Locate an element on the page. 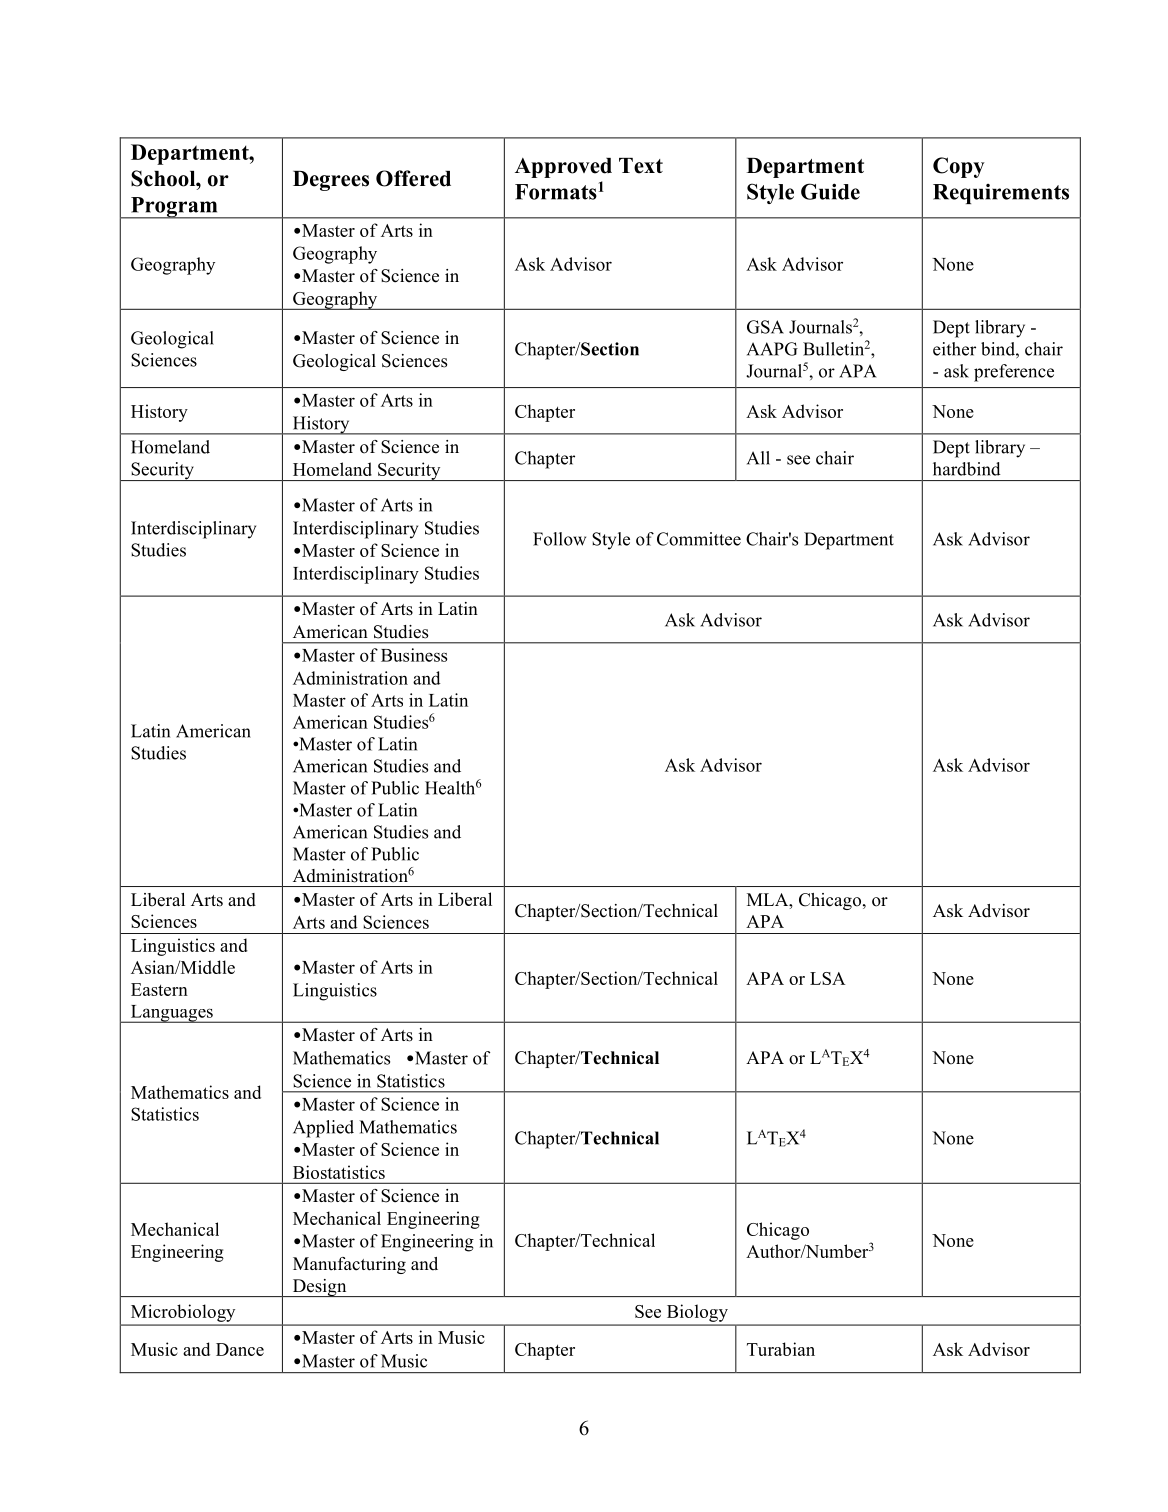 This page has width=1168, height=1512. Degrees is located at coordinates (331, 181).
